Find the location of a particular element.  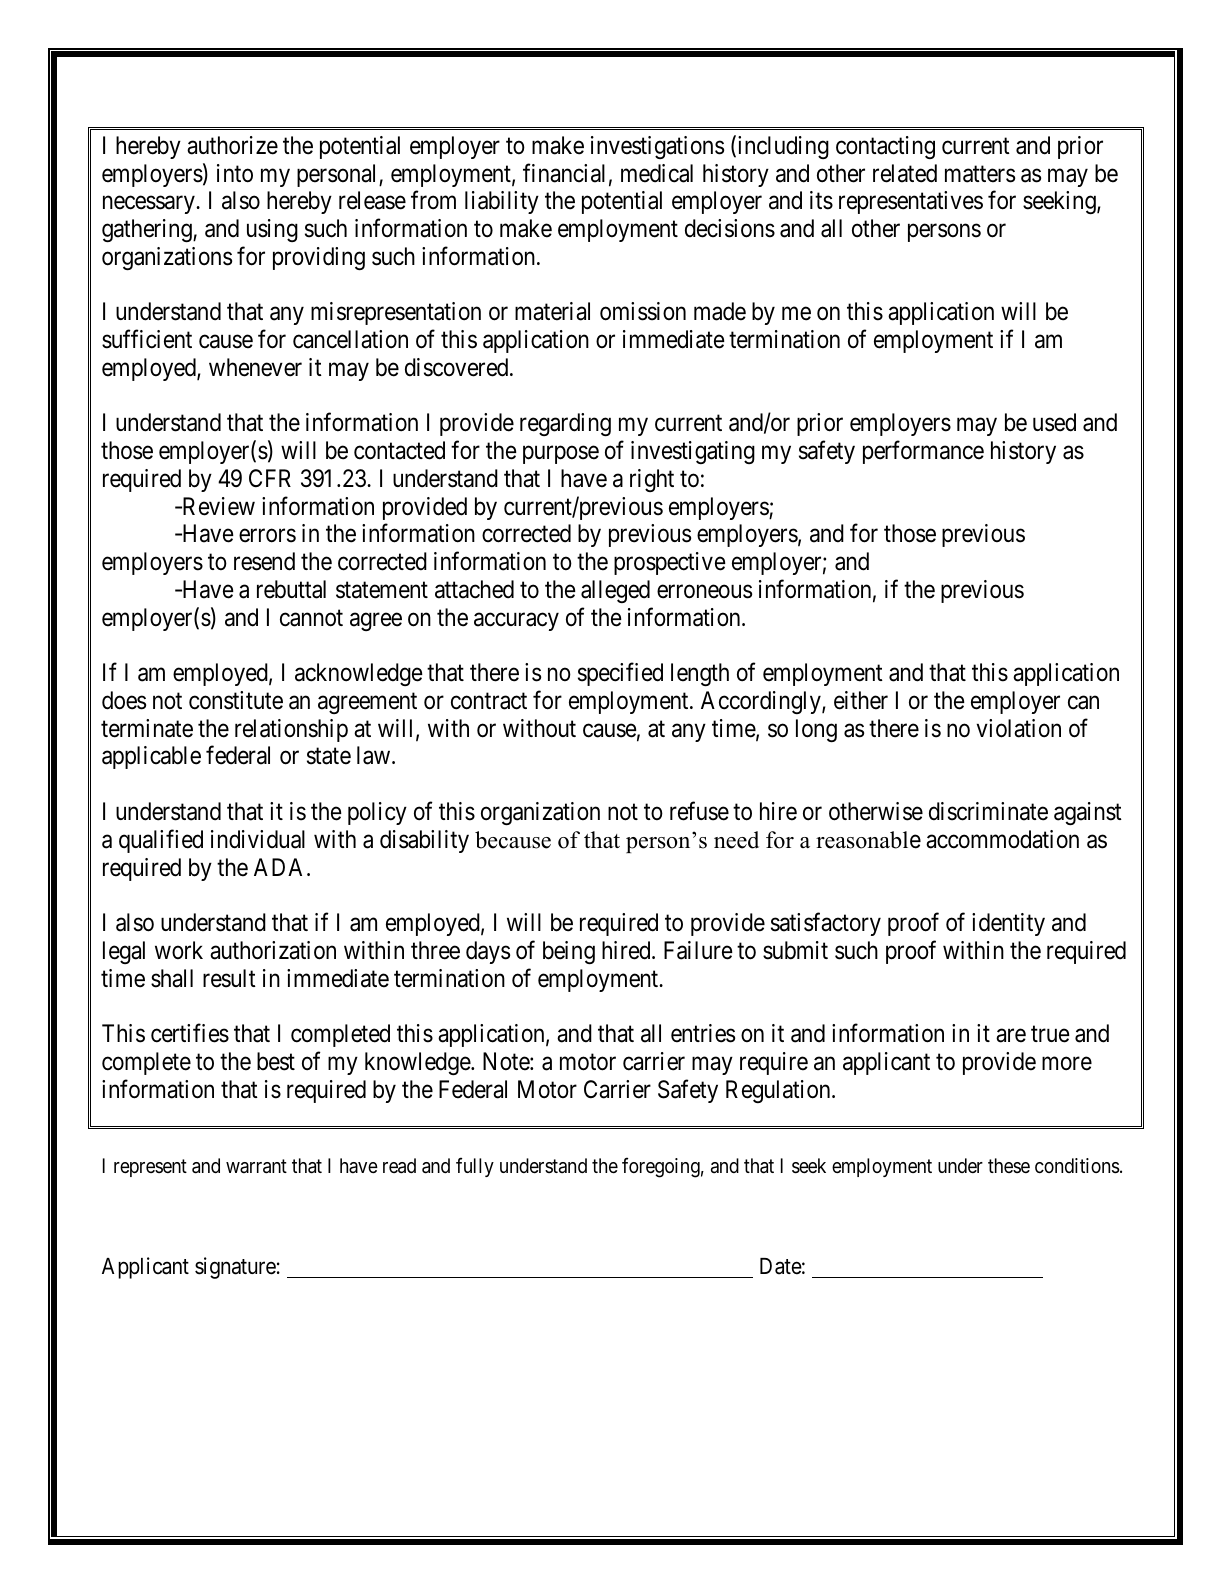

matters is located at coordinates (980, 174).
